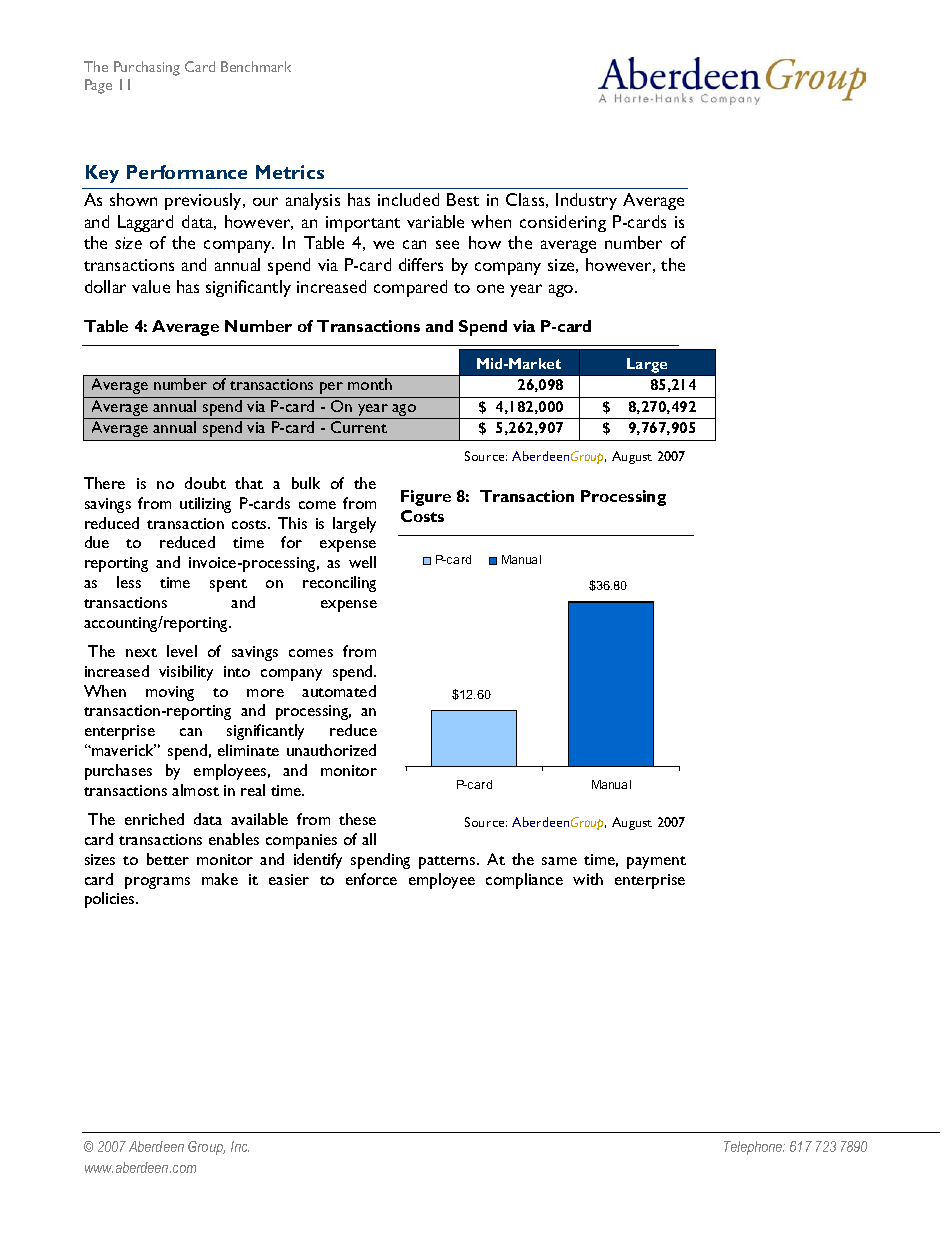  Describe the element at coordinates (168, 859) in the screenshot. I see `better` at that location.
